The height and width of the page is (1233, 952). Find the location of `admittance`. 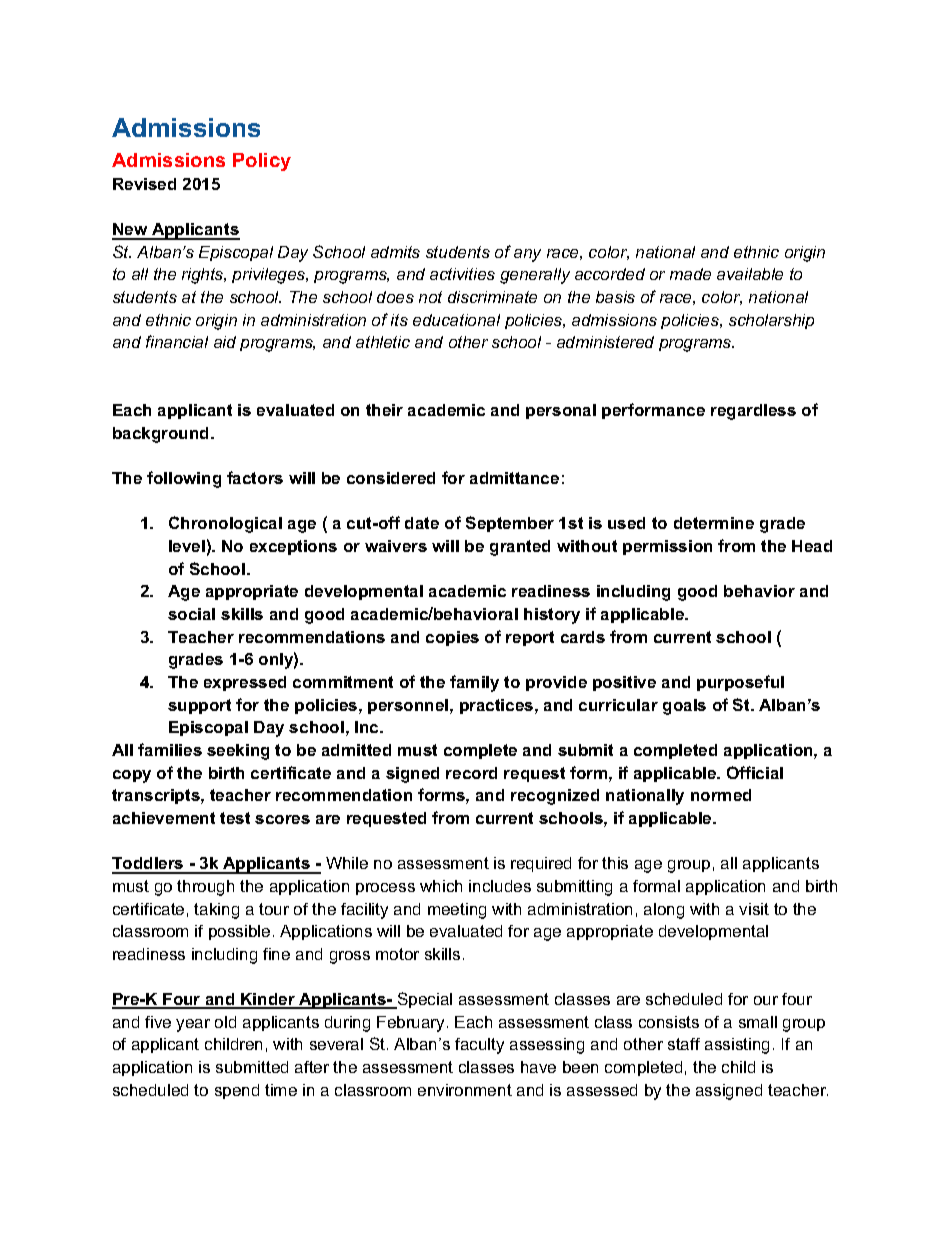

admittance is located at coordinates (514, 478).
